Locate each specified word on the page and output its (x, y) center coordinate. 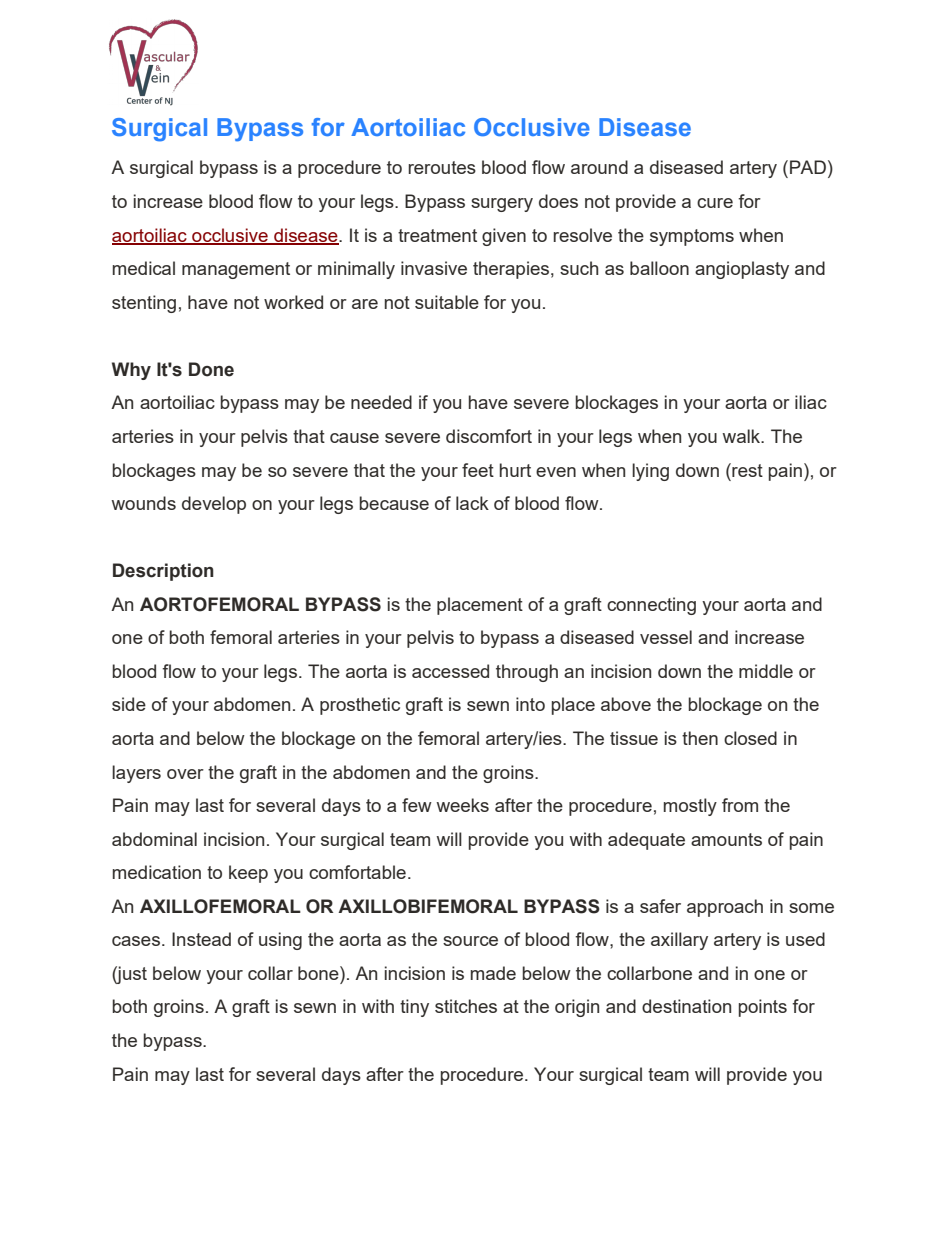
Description (163, 572)
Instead (201, 939)
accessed (450, 671)
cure (715, 203)
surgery (502, 205)
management (236, 270)
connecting (651, 606)
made (493, 973)
